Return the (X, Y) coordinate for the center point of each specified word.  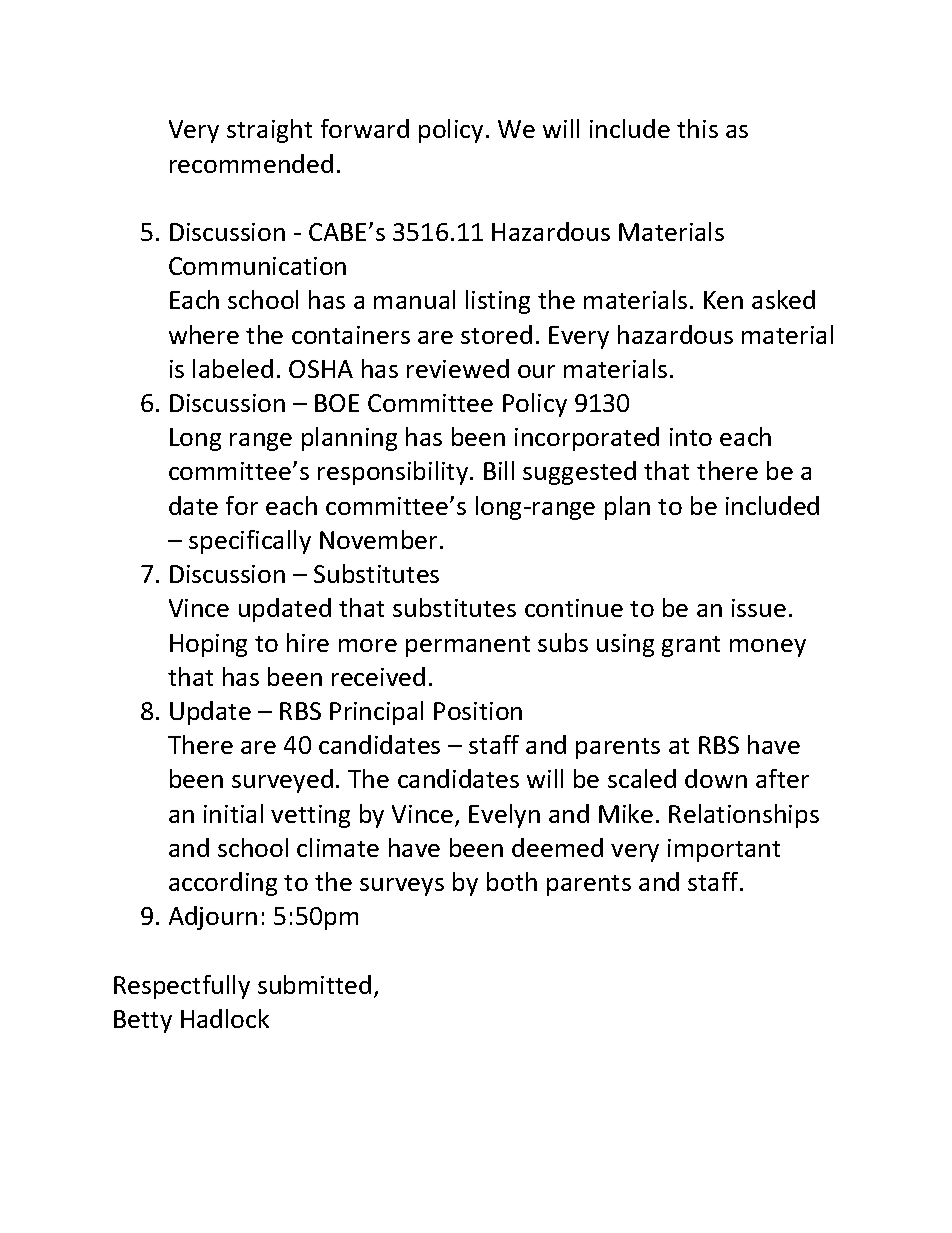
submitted (314, 984)
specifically (250, 542)
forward (365, 128)
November (380, 539)
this (697, 128)
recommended (251, 163)
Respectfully (182, 987)
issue (759, 608)
